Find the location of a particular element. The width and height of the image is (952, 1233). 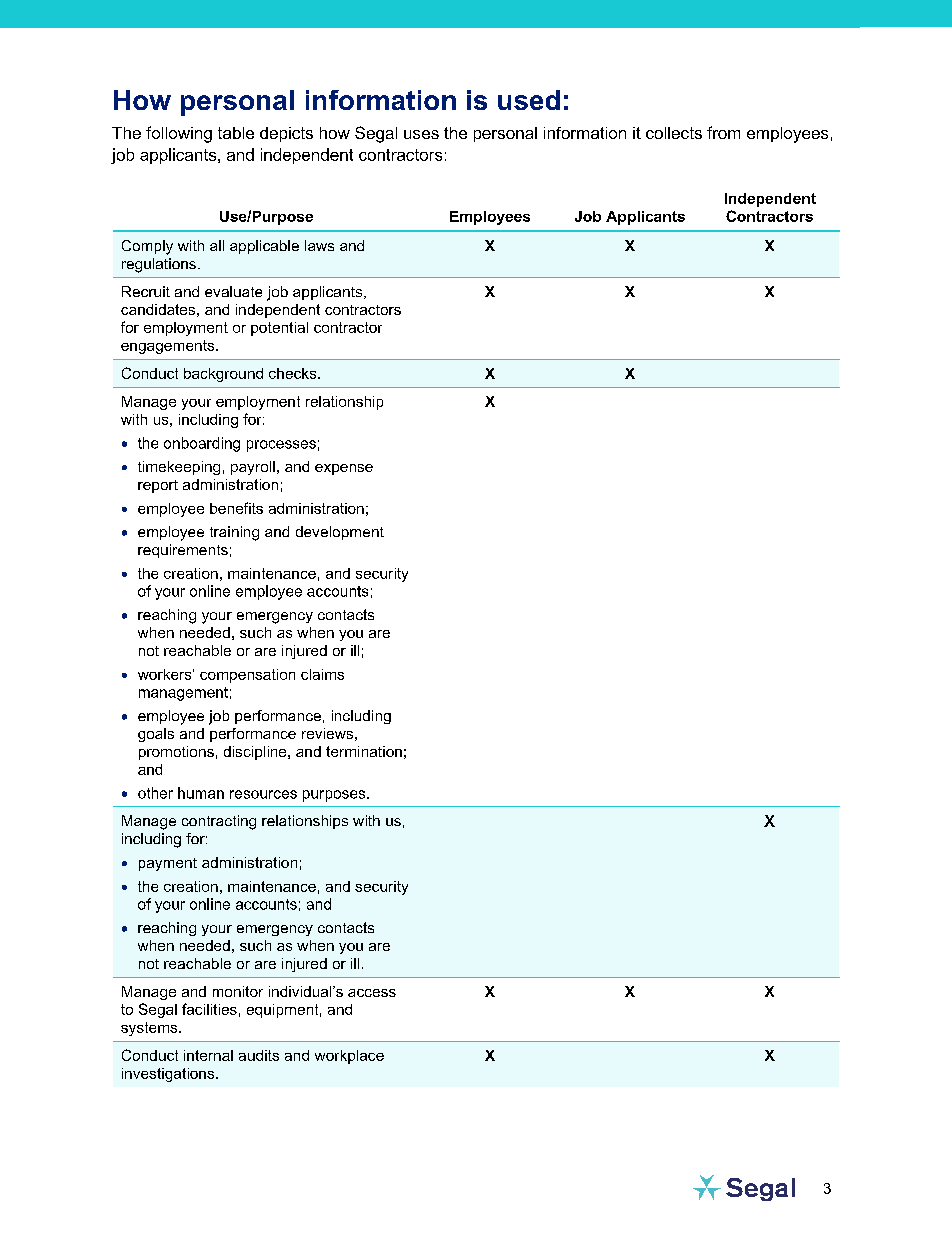

expense is located at coordinates (344, 469).
